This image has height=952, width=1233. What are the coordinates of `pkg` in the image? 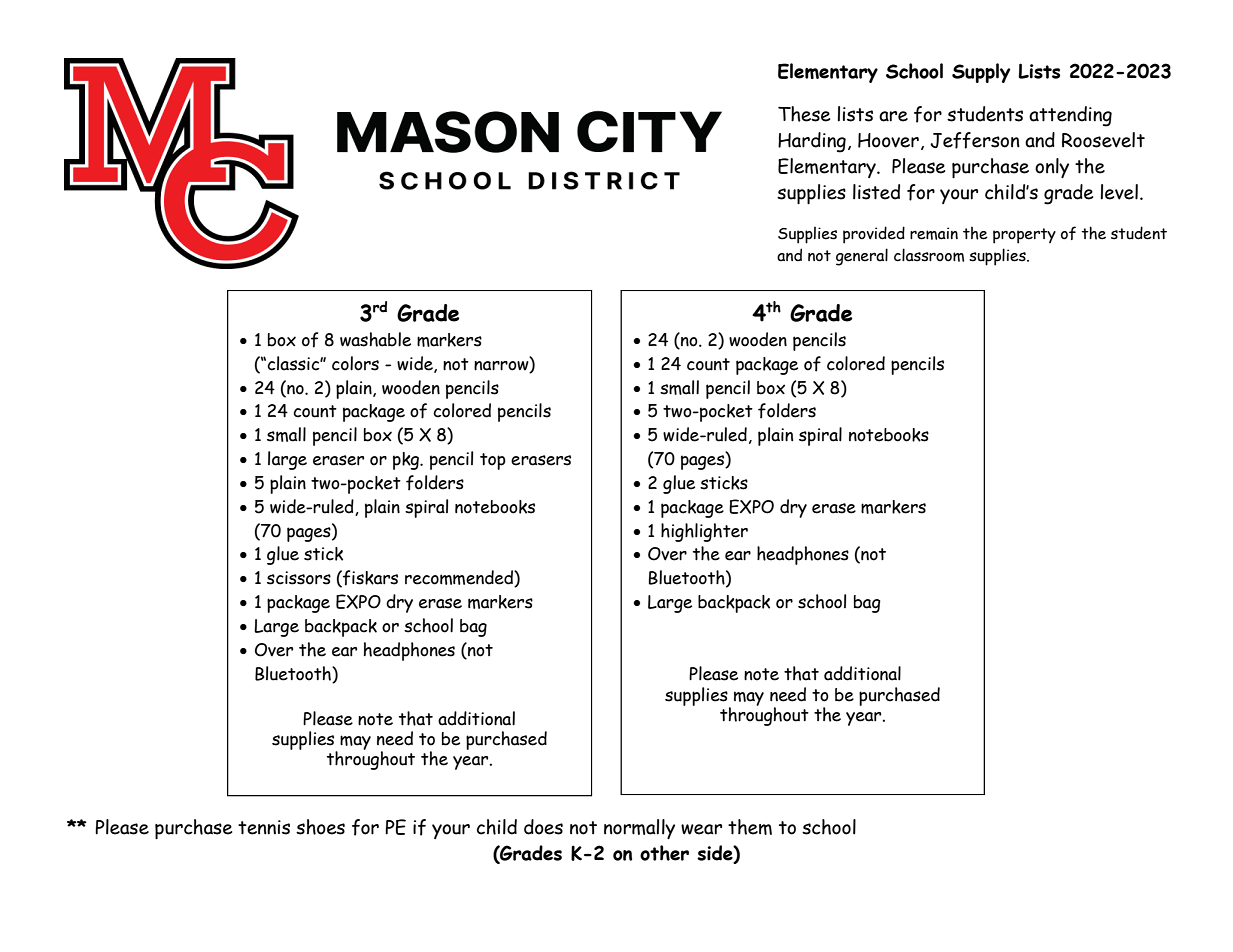 It's located at (407, 461).
